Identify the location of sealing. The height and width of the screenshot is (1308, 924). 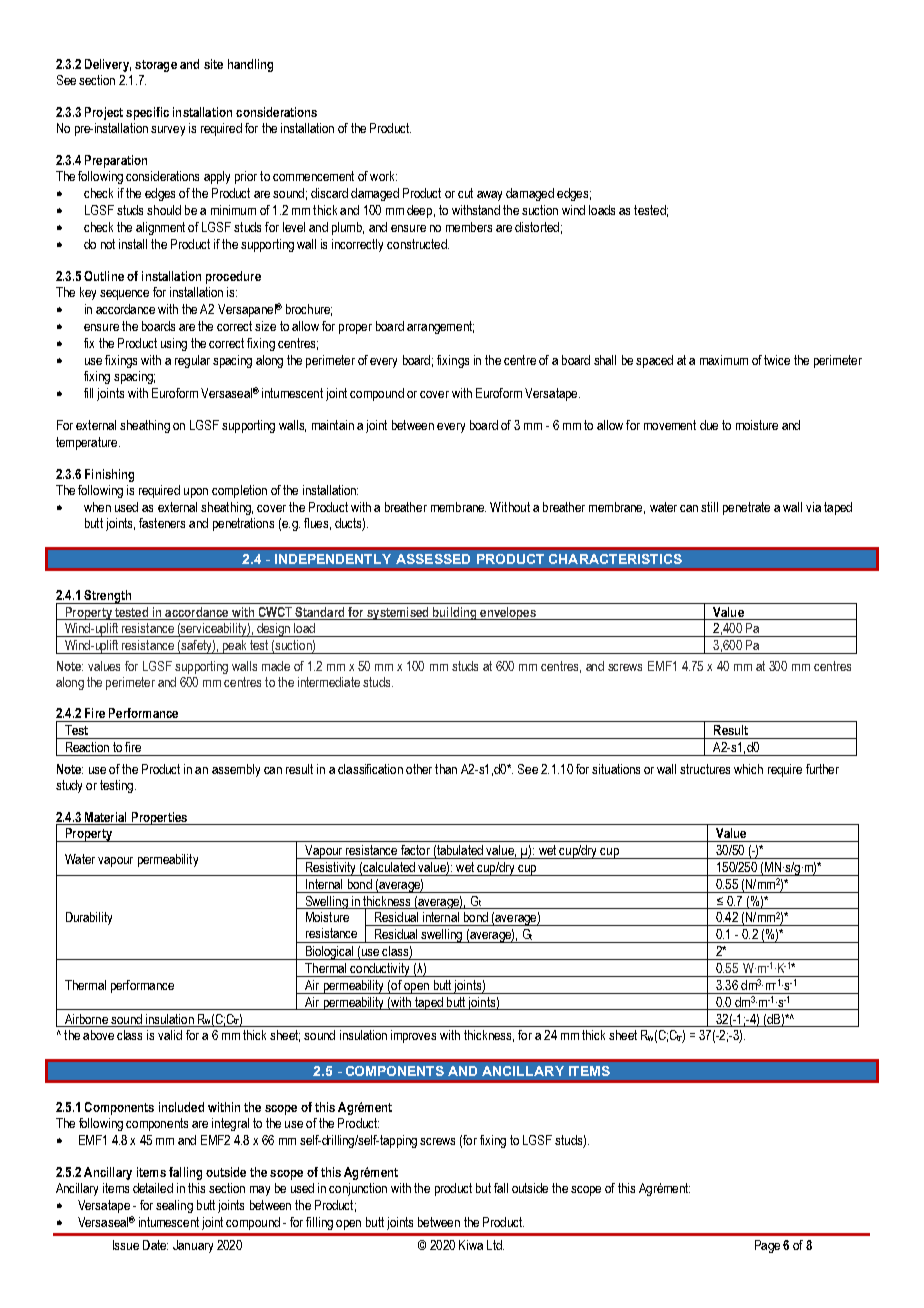
(174, 1206).
